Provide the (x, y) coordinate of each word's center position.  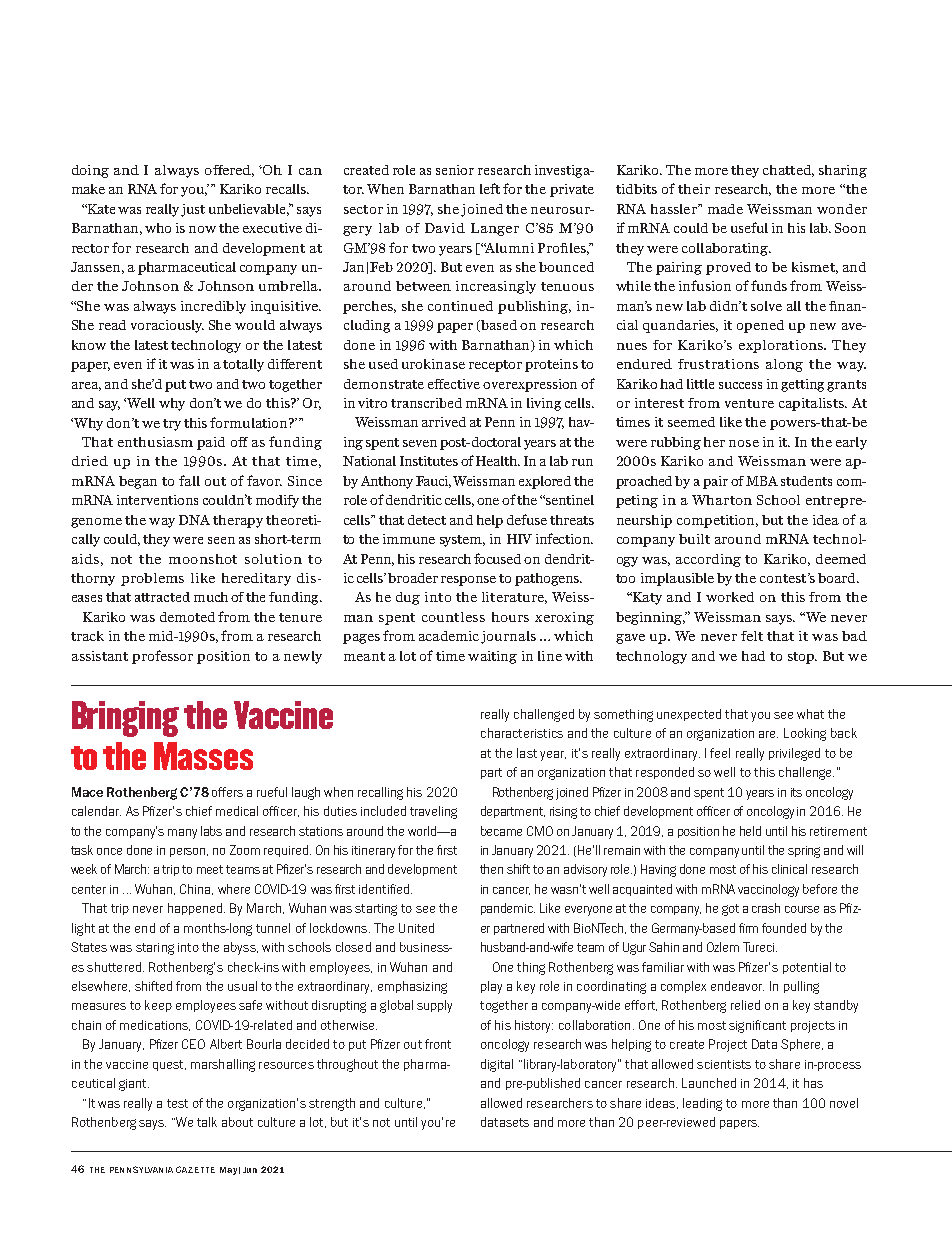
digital (497, 1065)
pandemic (508, 909)
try (172, 425)
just (193, 210)
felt (752, 636)
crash (766, 908)
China (196, 889)
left (490, 188)
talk (207, 1122)
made (725, 209)
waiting (492, 657)
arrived (444, 422)
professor (162, 657)
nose (744, 443)
